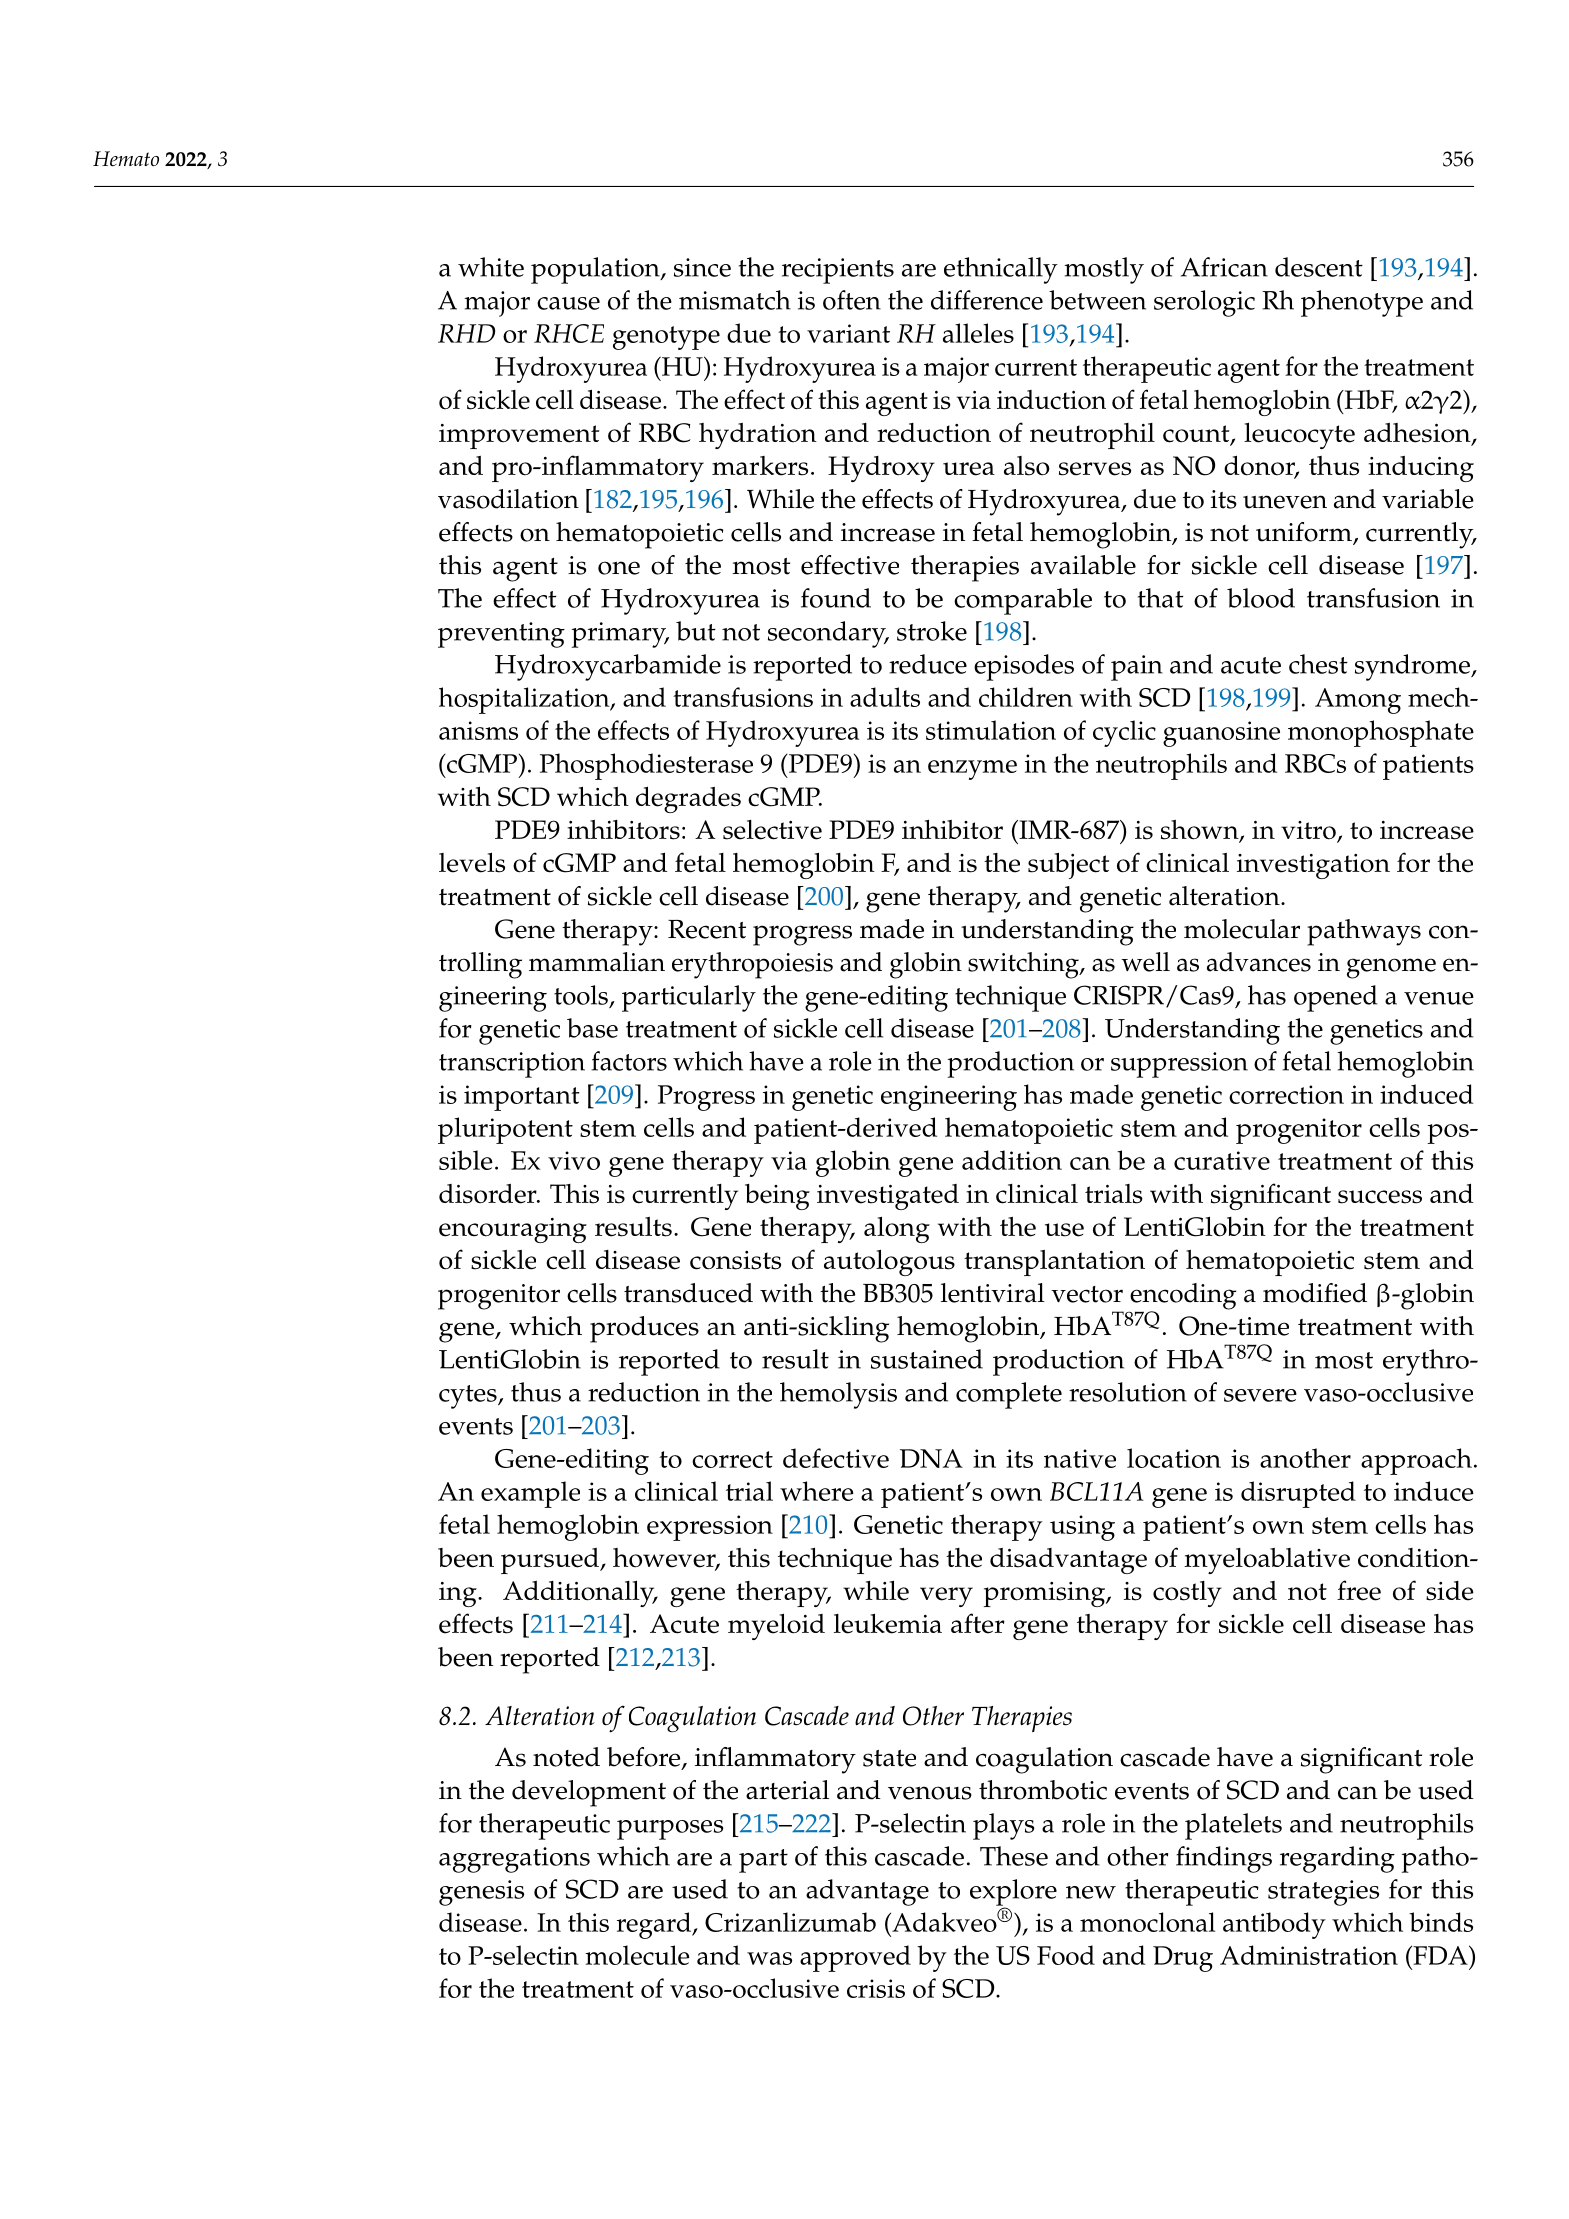 This document has width=1569, height=2219. What do you see at coordinates (472, 862) in the document?
I see `levels` at bounding box center [472, 862].
